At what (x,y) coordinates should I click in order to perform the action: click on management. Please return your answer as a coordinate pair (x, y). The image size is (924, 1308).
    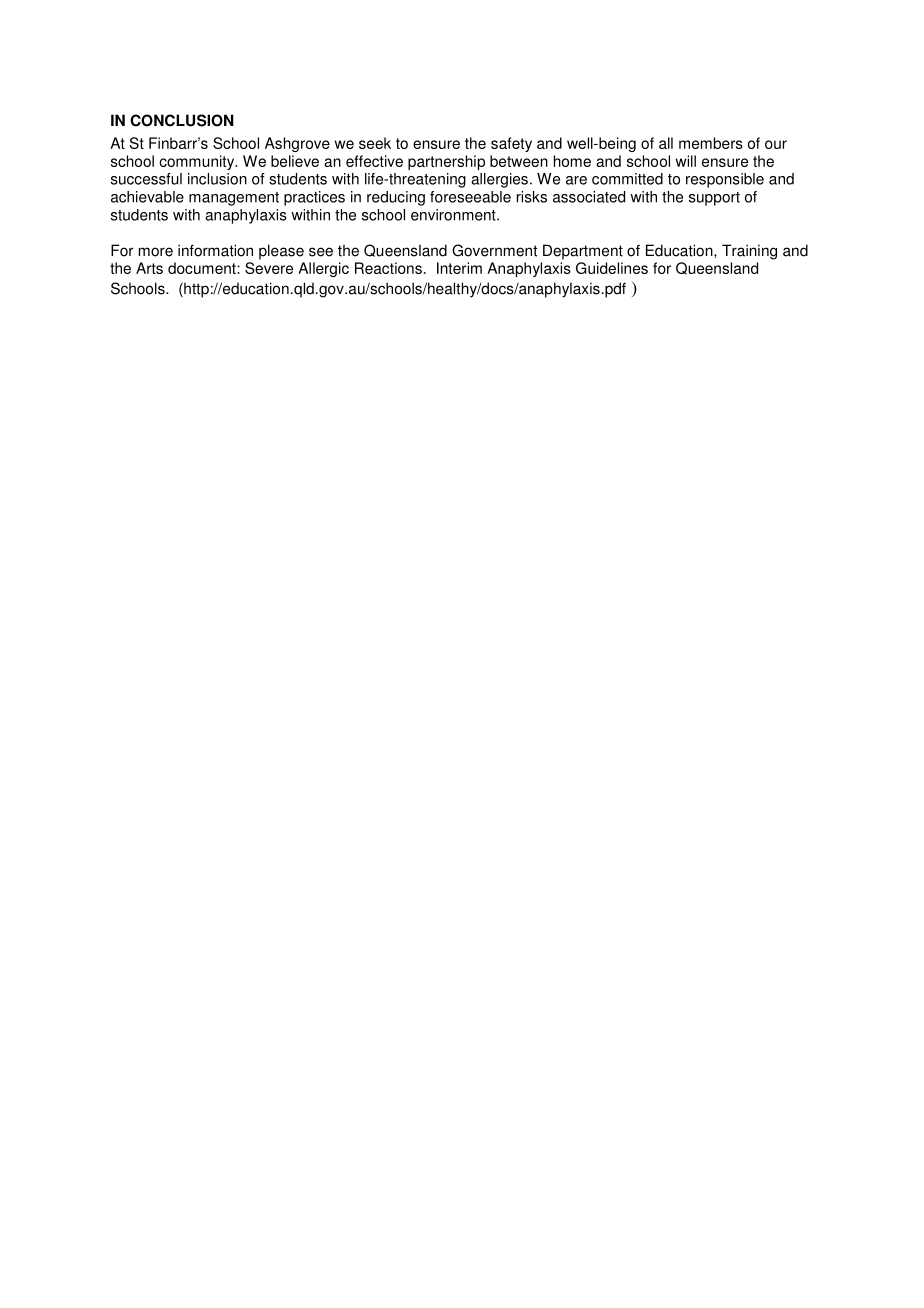
    Looking at the image, I should click on (234, 199).
